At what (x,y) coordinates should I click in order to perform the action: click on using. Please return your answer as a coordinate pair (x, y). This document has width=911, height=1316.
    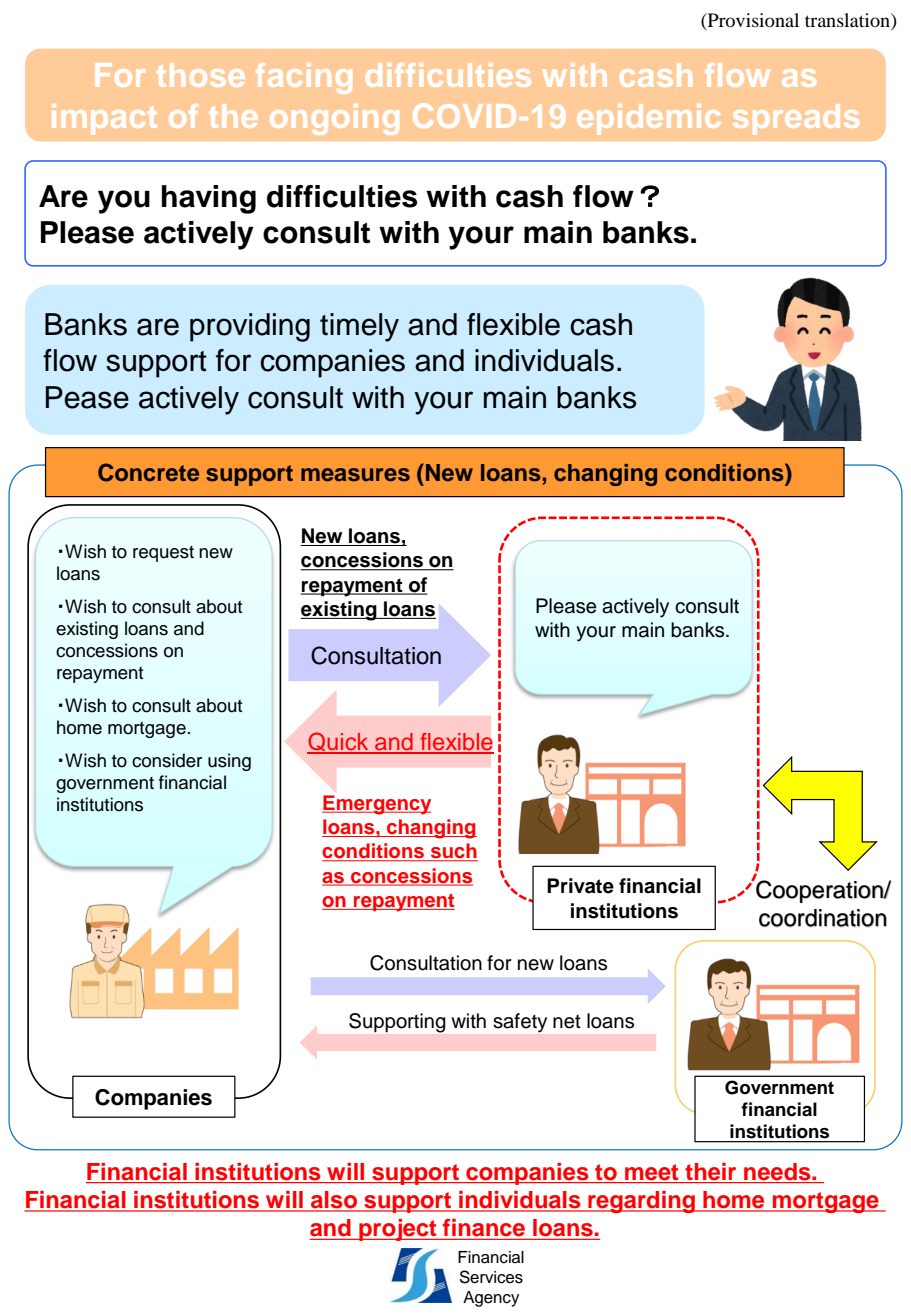
    Looking at the image, I should click on (229, 762).
